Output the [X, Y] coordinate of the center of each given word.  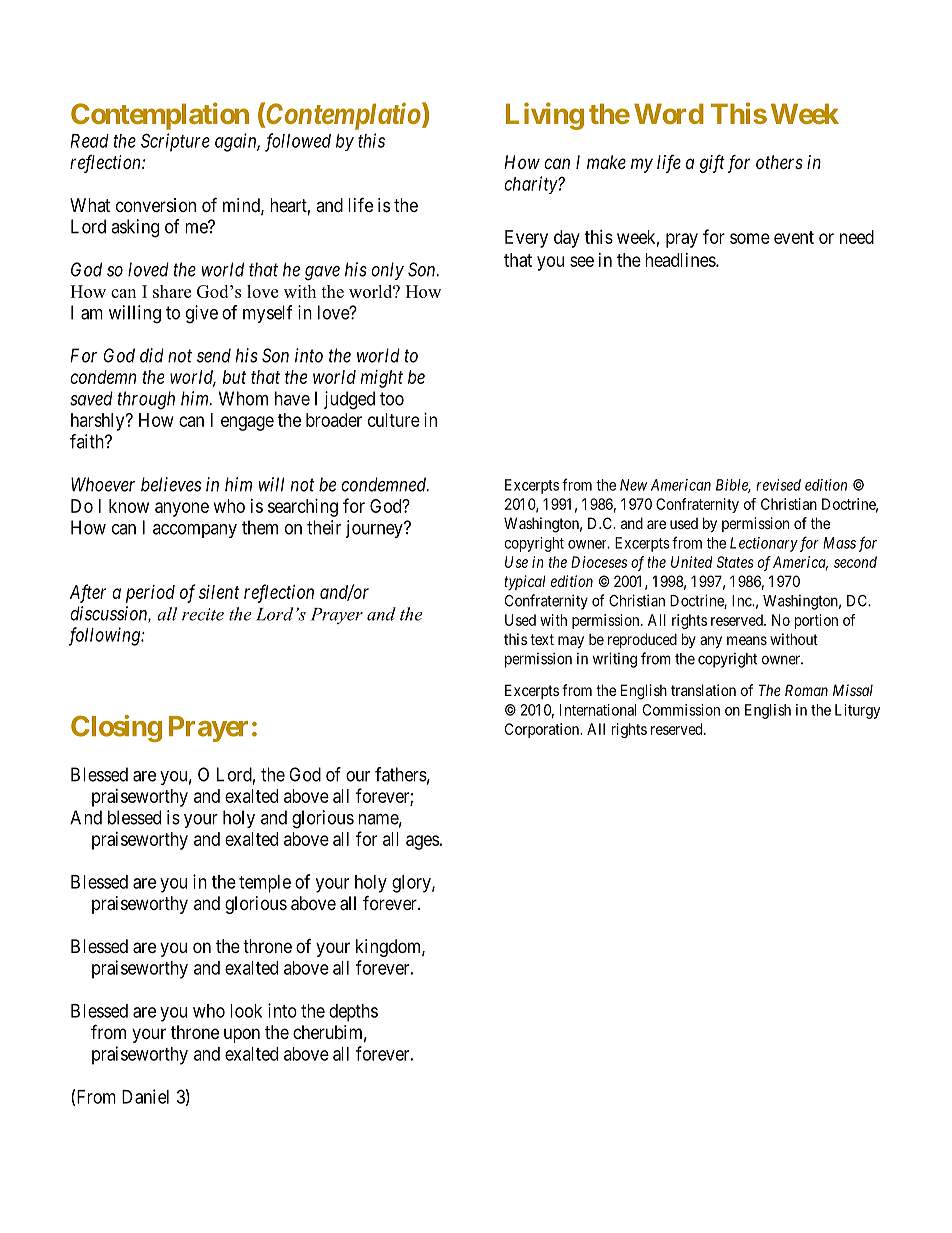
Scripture [175, 142]
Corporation [543, 730]
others [779, 162]
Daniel [145, 1096]
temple [265, 884]
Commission [681, 710]
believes [171, 484]
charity [531, 185]
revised [778, 485]
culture [394, 420]
